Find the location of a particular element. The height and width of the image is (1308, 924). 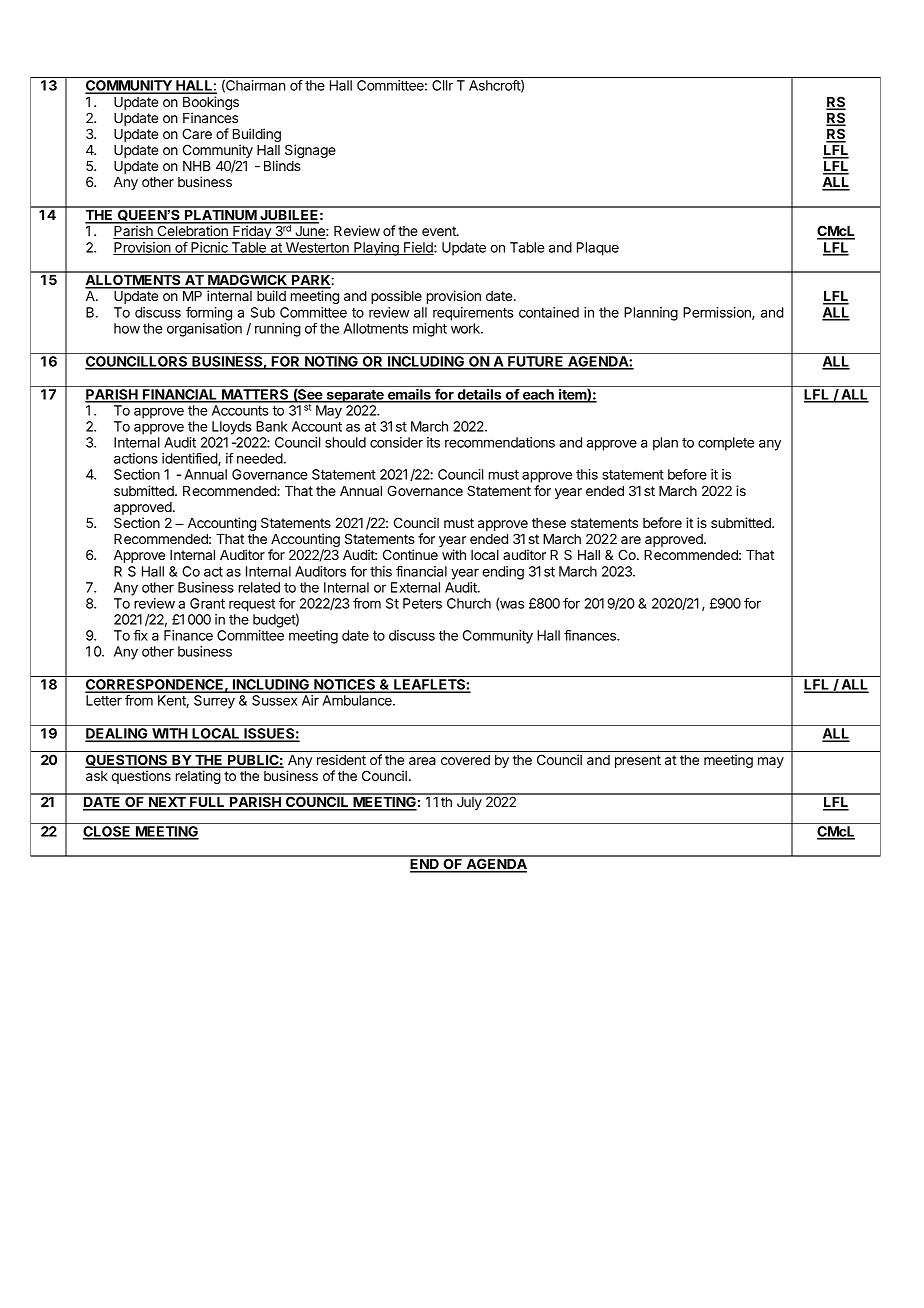

Peters is located at coordinates (422, 603).
